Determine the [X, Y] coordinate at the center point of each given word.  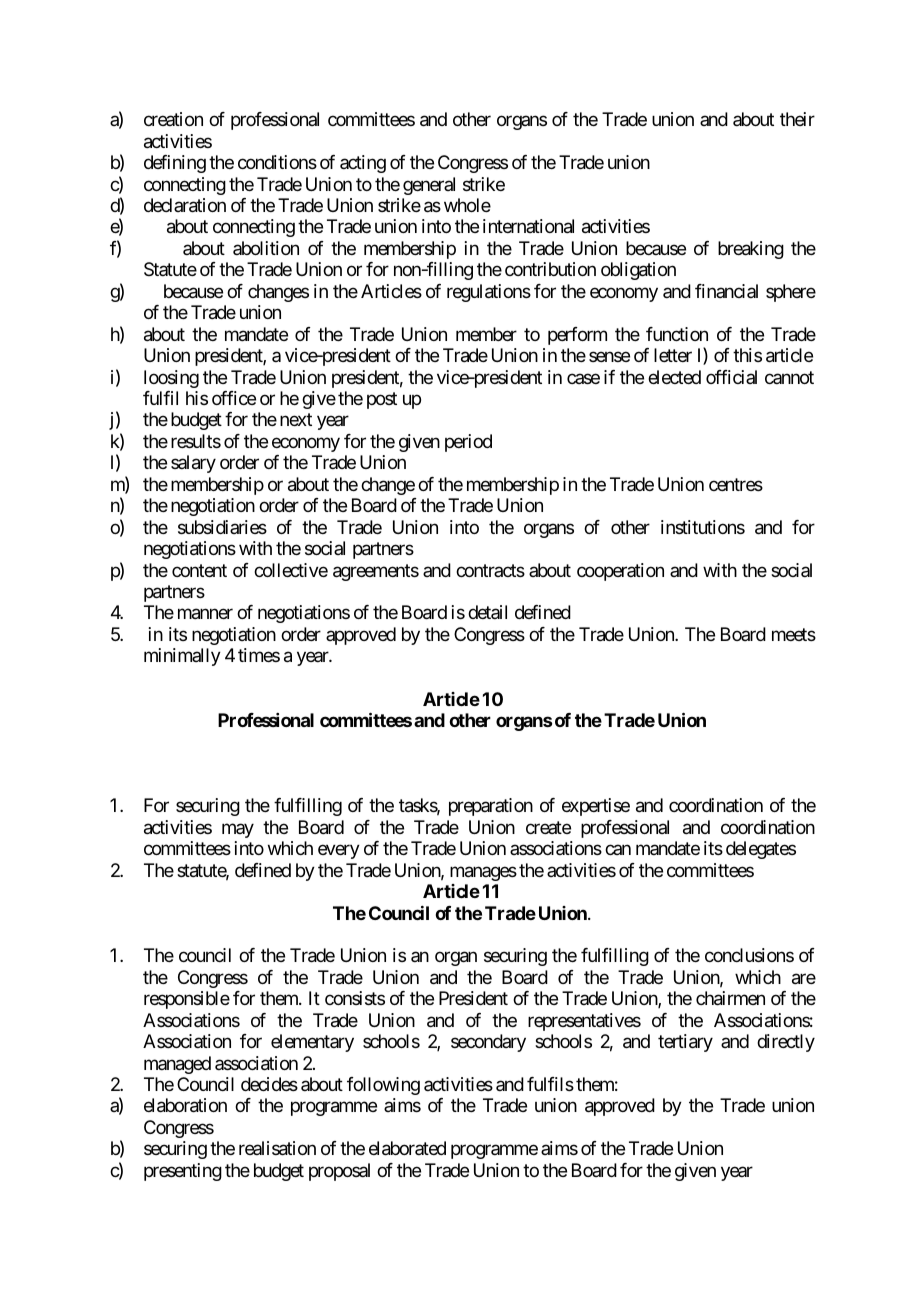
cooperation [620, 572]
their [797, 119]
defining [175, 164]
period [468, 443]
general [429, 186]
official [731, 377]
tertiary [685, 1043]
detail [487, 612]
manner [205, 614]
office [234, 398]
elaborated [407, 1148]
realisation [277, 1148]
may [238, 830]
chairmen [730, 998]
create [548, 827]
